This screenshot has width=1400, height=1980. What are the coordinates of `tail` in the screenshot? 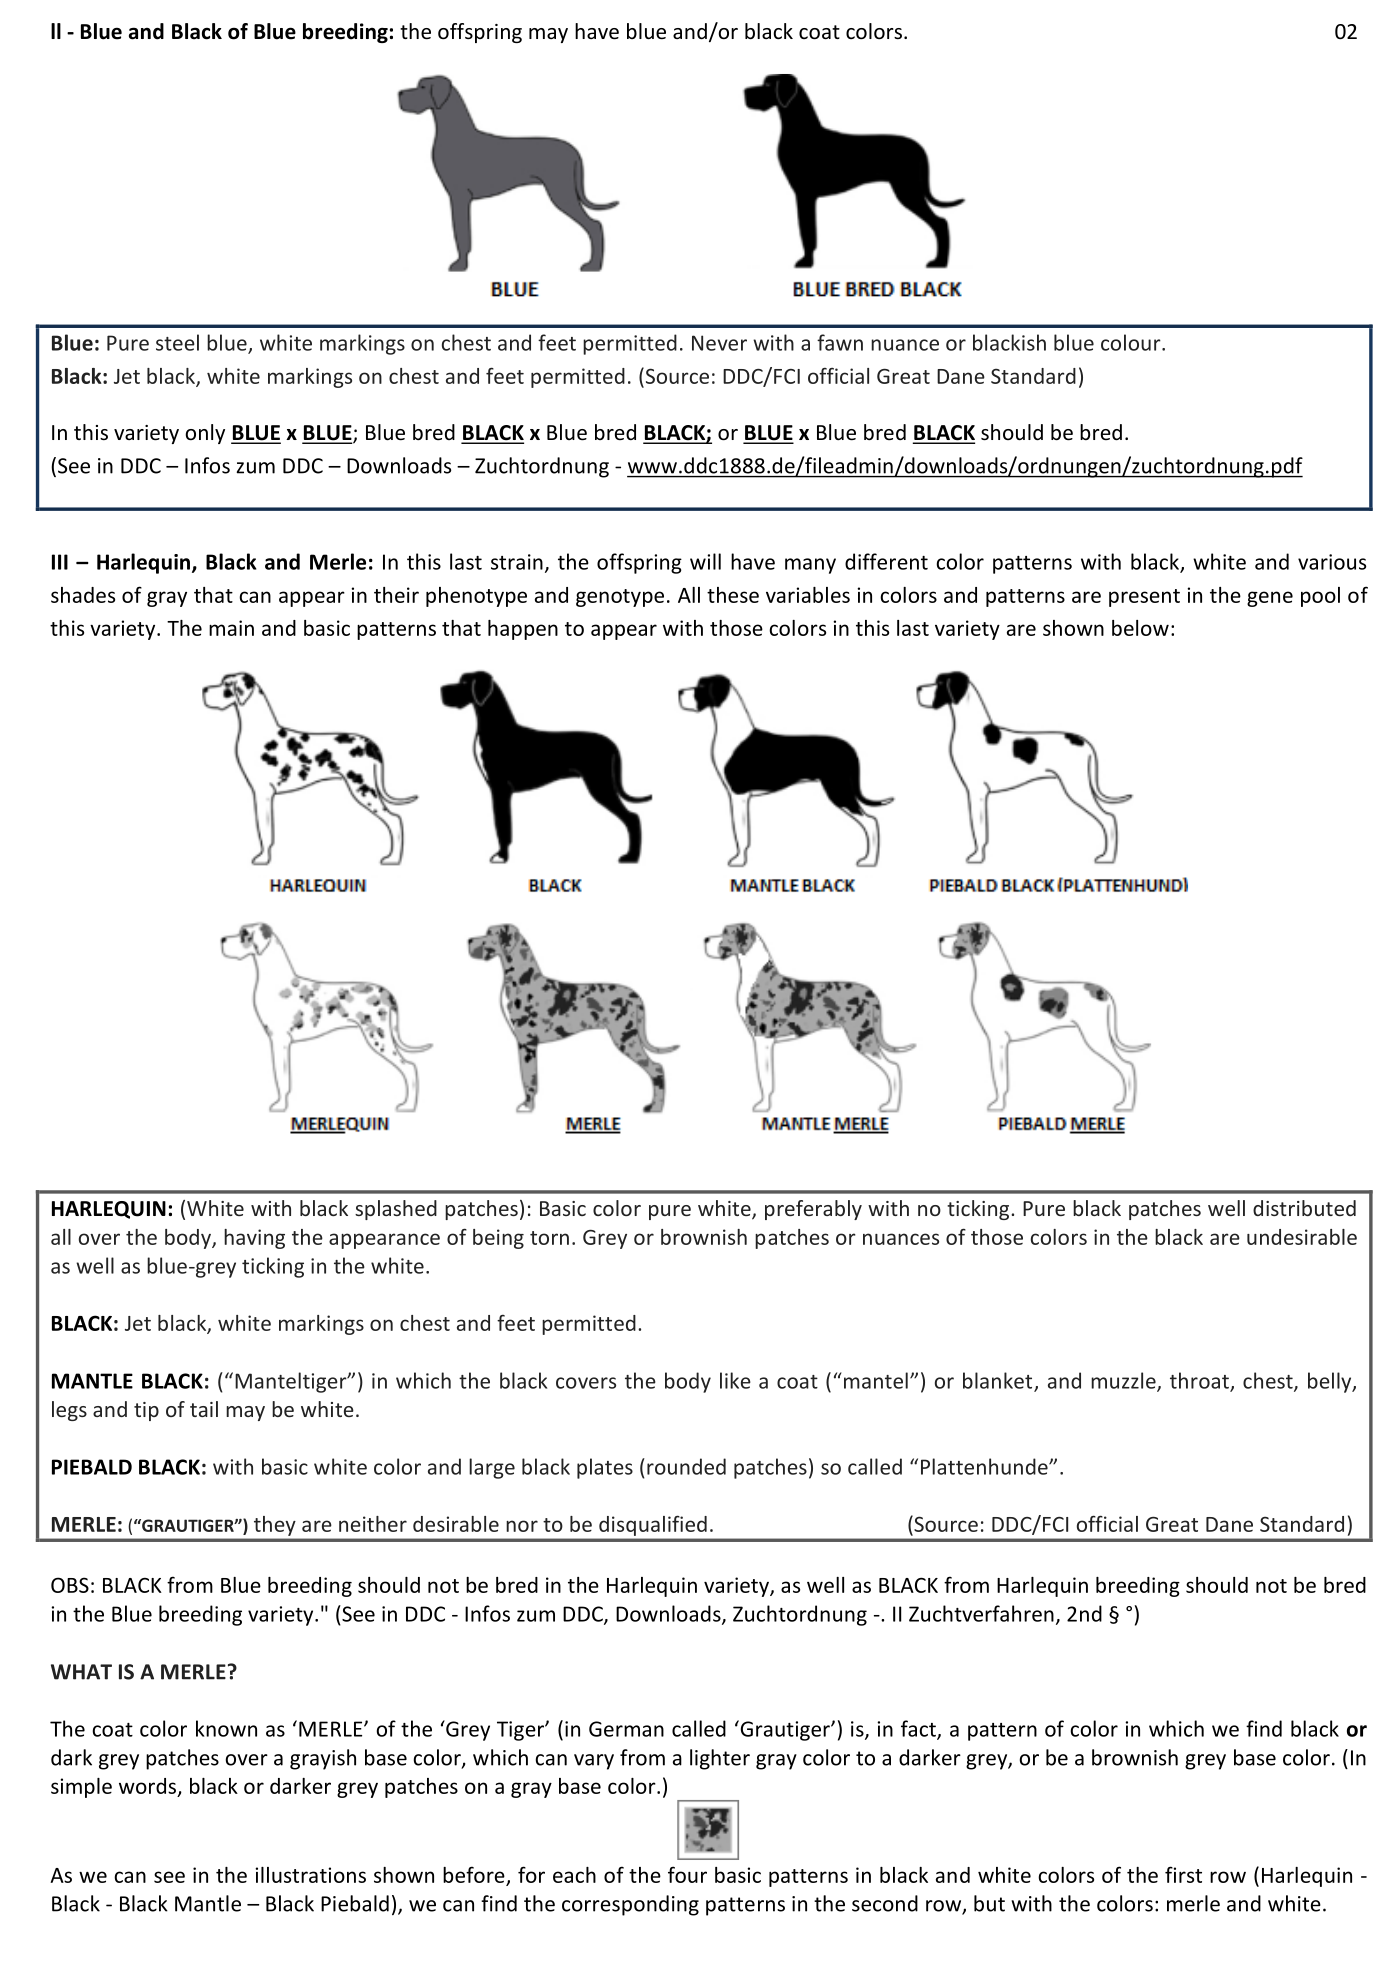 It's located at (204, 1409).
